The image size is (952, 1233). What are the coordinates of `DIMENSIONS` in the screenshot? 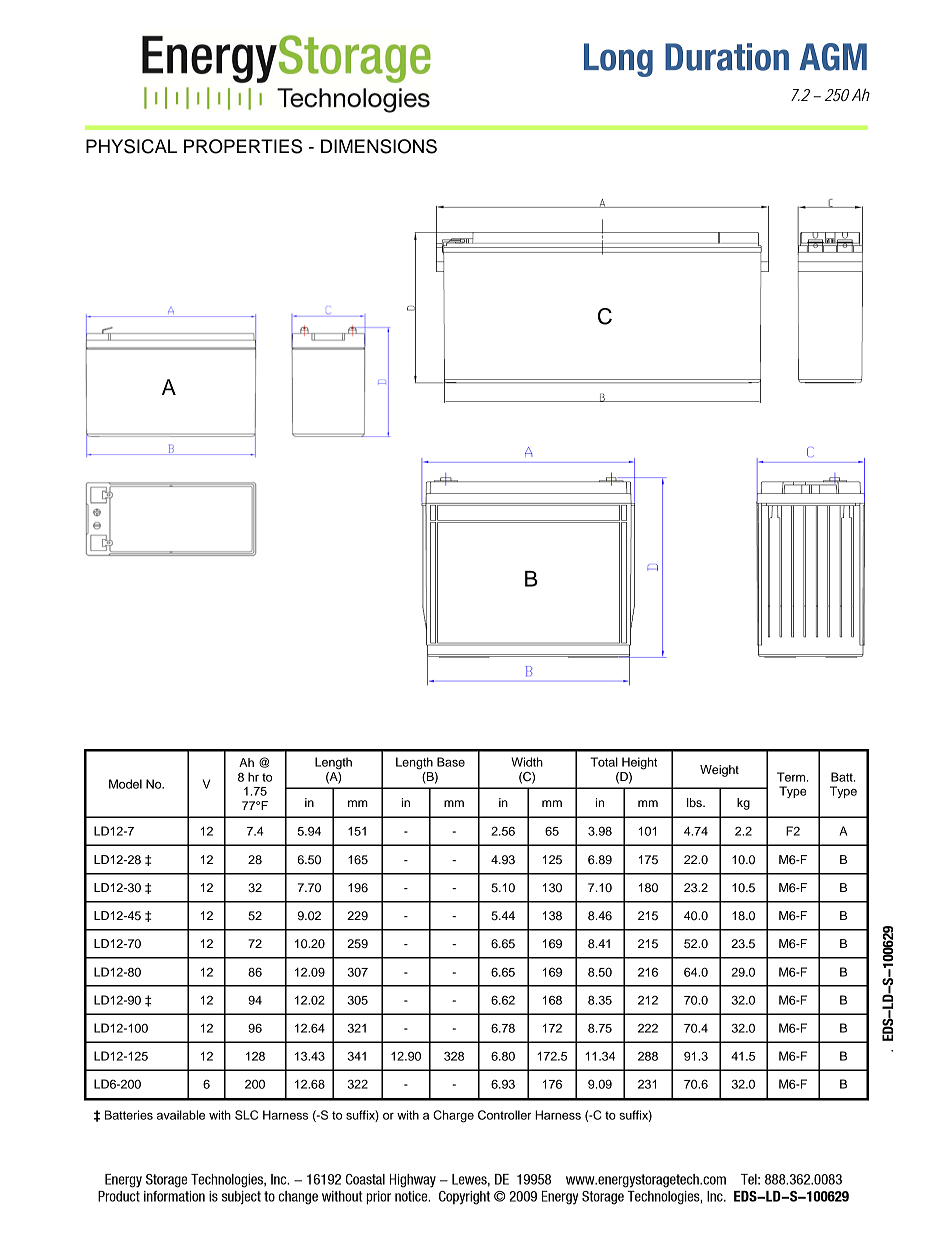 It's located at (379, 146).
